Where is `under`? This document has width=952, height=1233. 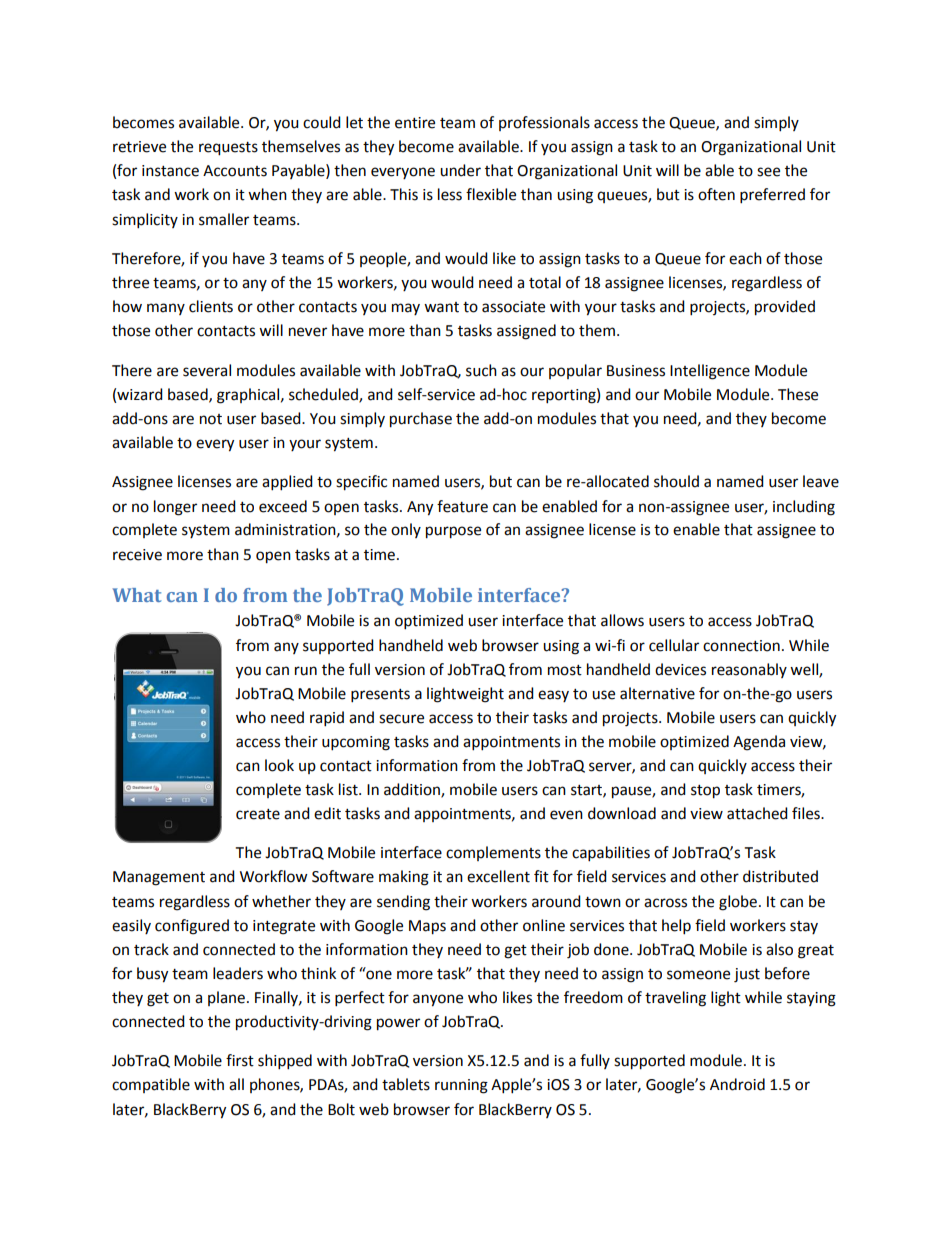
under is located at coordinates (460, 170).
